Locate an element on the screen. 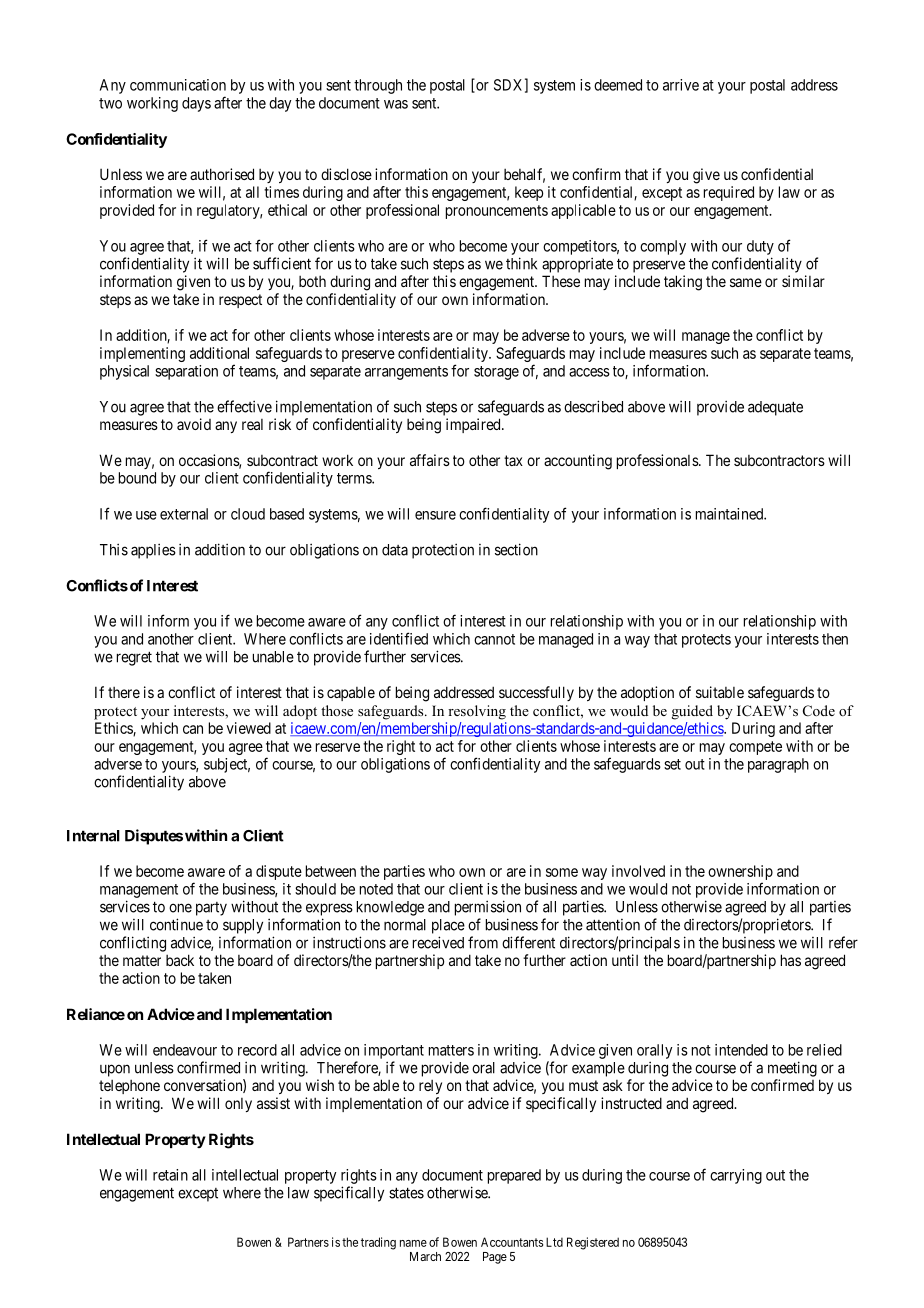 This screenshot has width=924, height=1308. guided is located at coordinates (692, 712).
